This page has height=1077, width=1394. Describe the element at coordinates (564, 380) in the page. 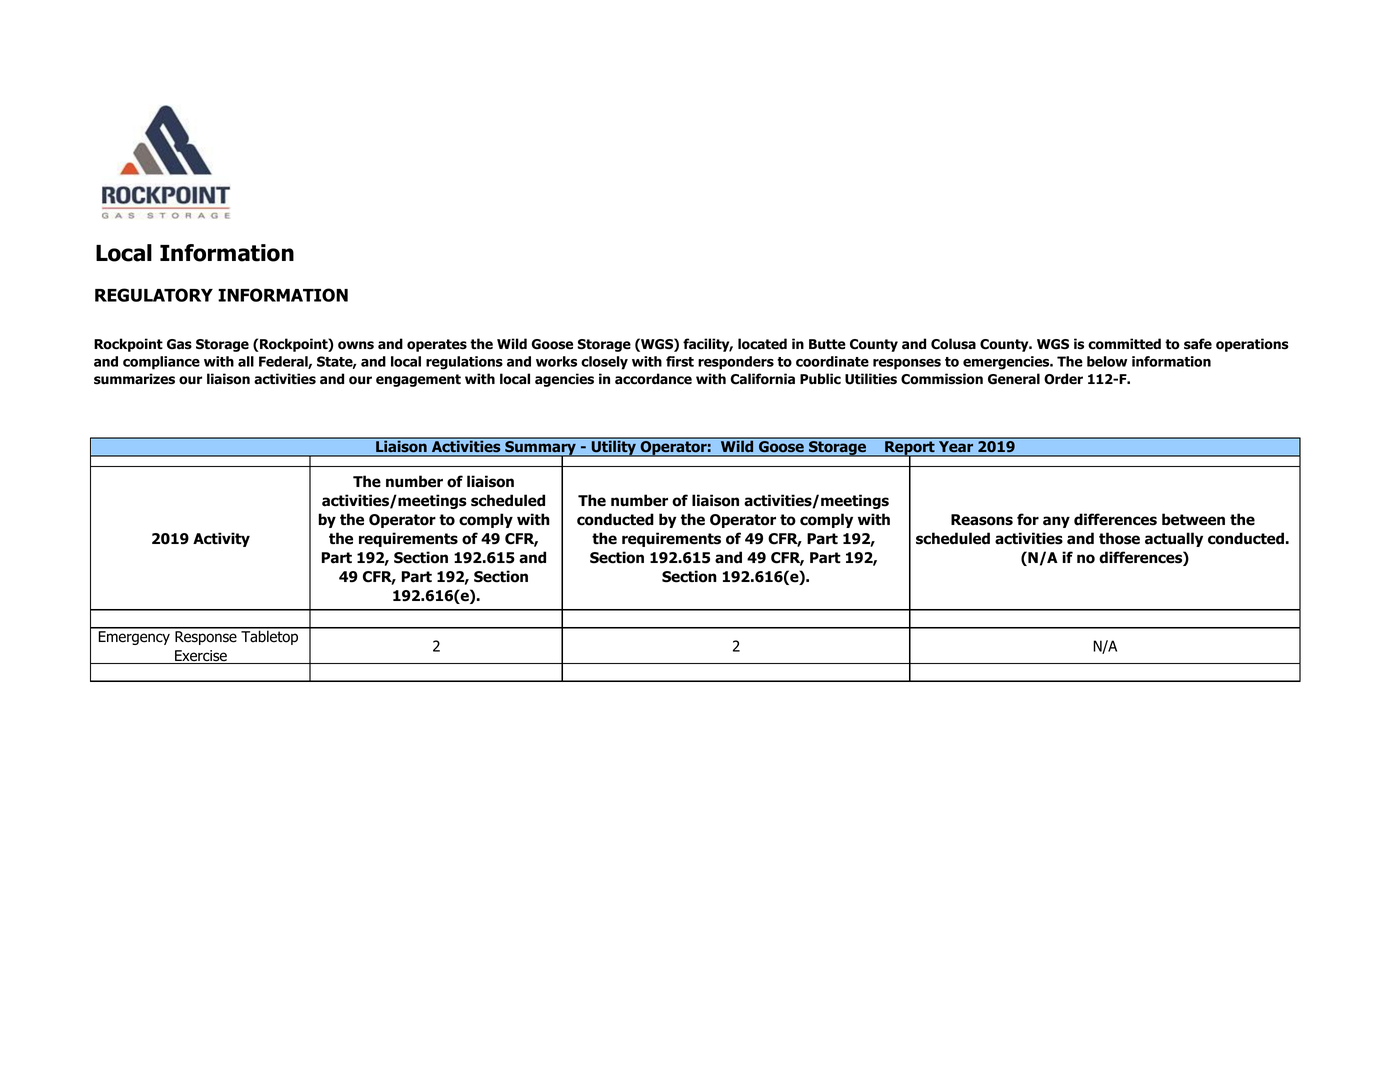

I see `agencies` at that location.
